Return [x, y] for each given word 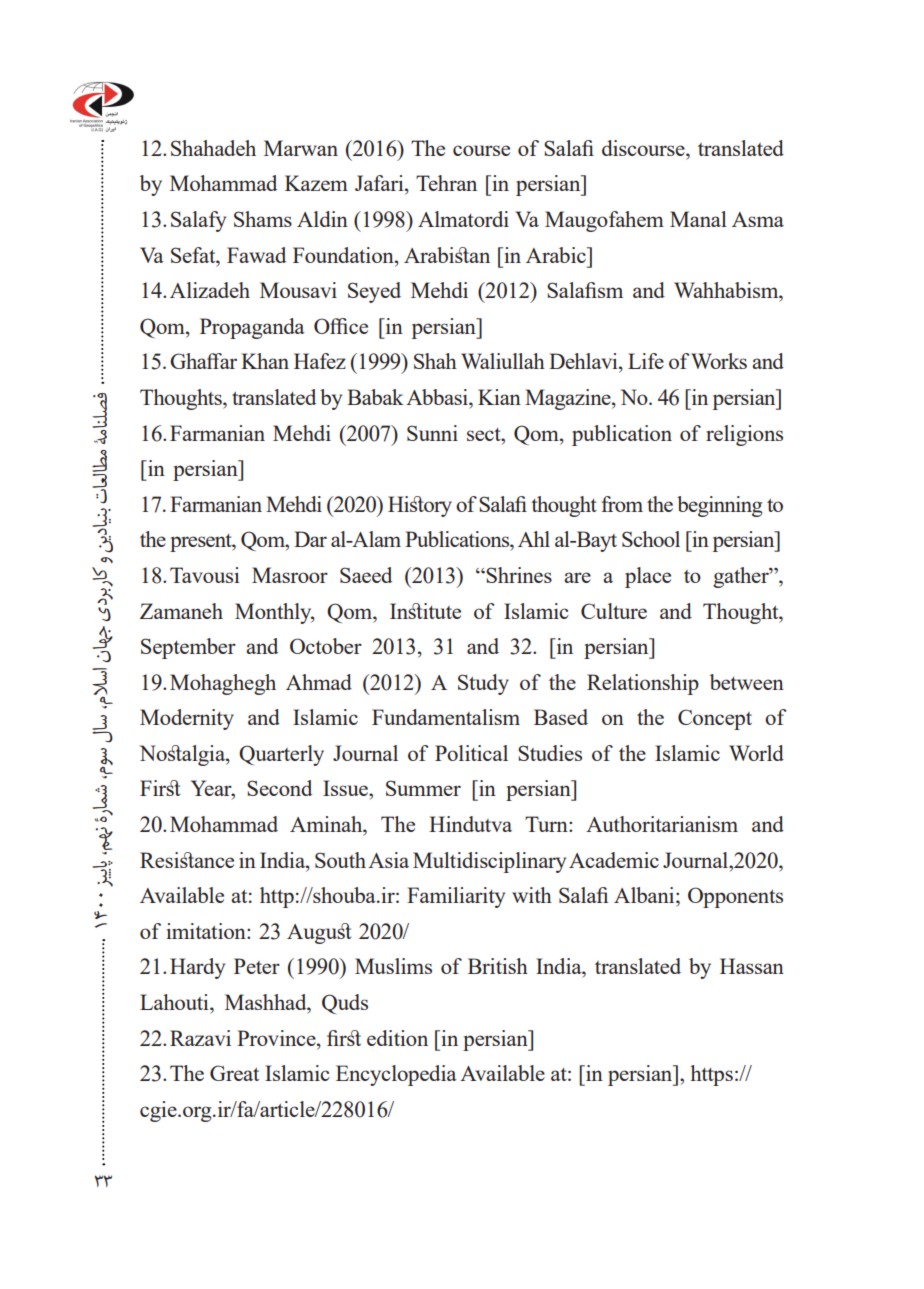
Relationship [643, 684]
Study [483, 684]
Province [277, 1038]
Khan [265, 361]
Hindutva [470, 824]
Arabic [557, 255]
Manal [698, 219]
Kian [499, 397]
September [188, 648]
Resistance [187, 860]
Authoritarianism [662, 824]
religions [744, 435]
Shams [263, 219]
